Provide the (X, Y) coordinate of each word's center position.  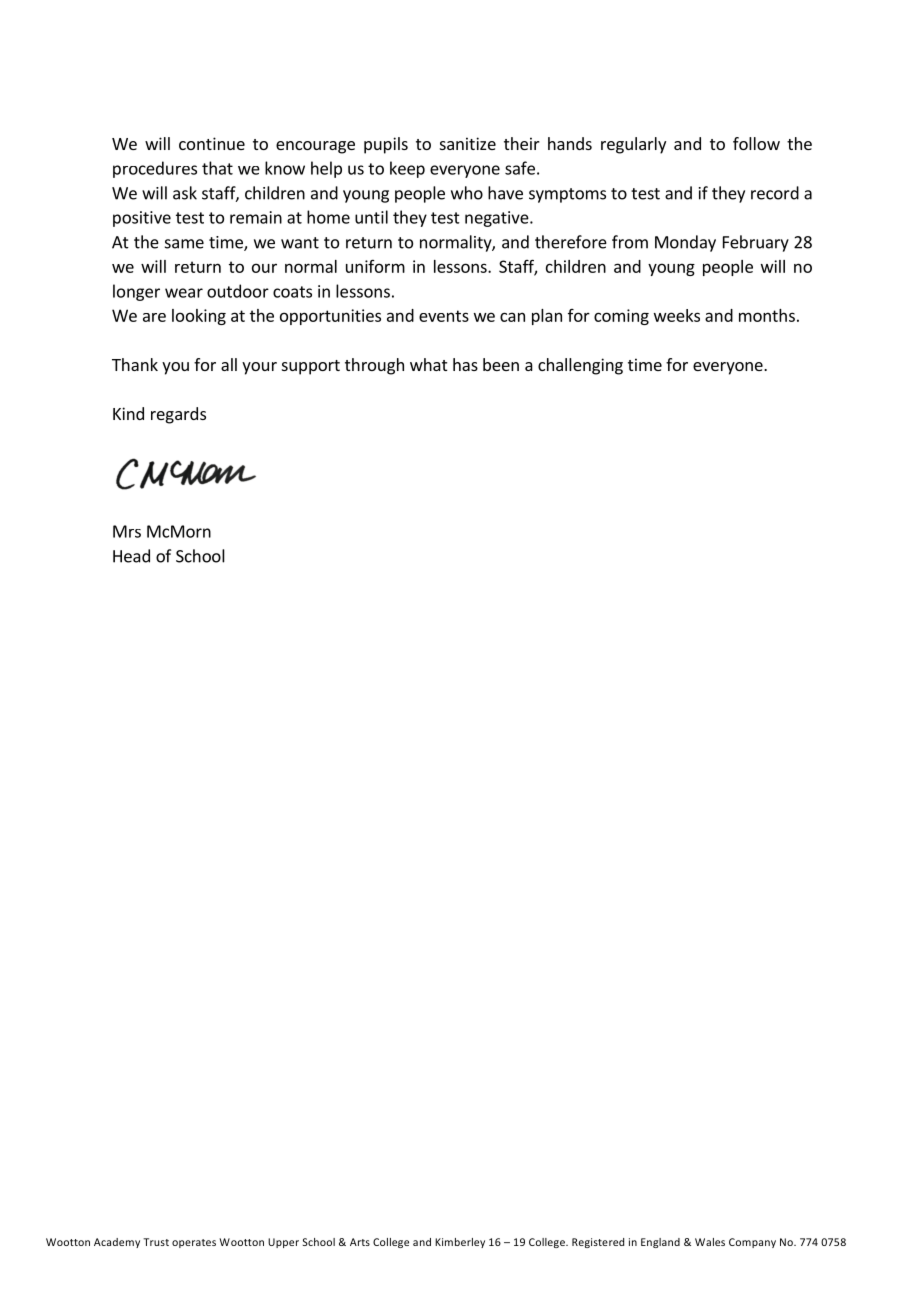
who (467, 193)
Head (131, 556)
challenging (580, 366)
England (660, 1243)
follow (756, 143)
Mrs (127, 531)
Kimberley (460, 1243)
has (465, 364)
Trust (156, 1242)
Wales (710, 1242)
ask (185, 193)
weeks (677, 315)
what (428, 364)
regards (178, 415)
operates (194, 1243)
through (374, 366)
